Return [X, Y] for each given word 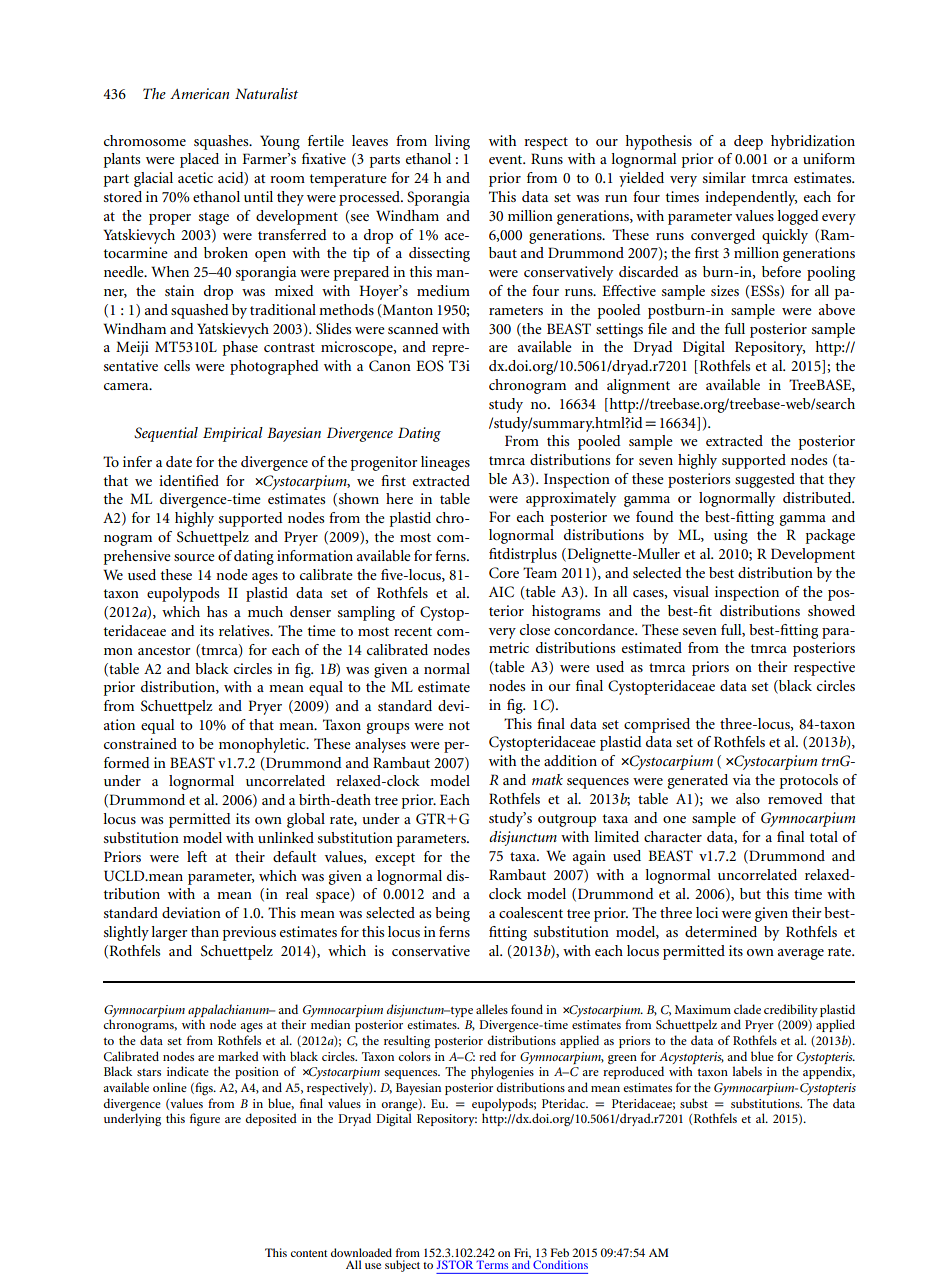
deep [748, 142]
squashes [222, 142]
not [459, 725]
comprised [657, 725]
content [309, 1253]
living [452, 142]
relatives [245, 630]
